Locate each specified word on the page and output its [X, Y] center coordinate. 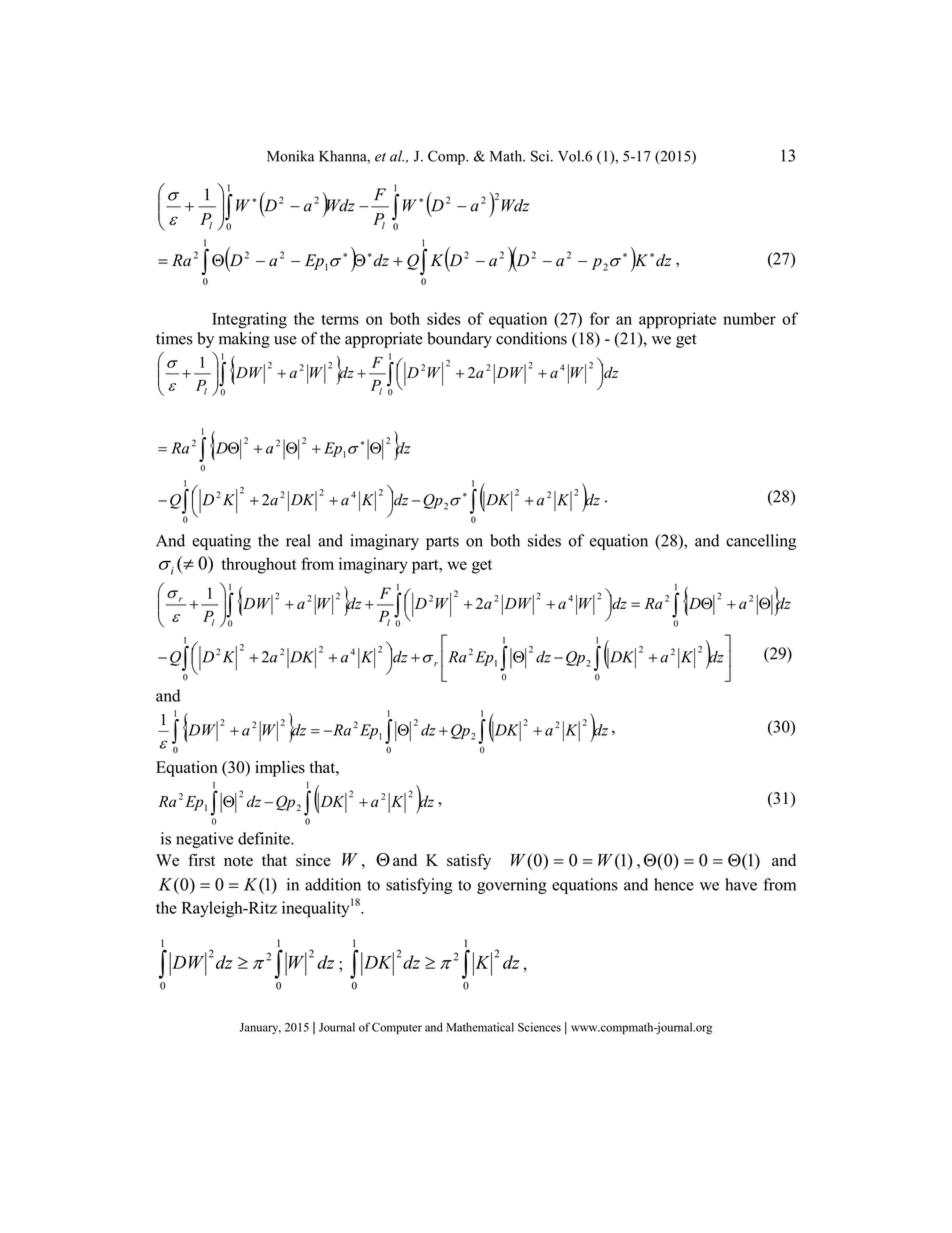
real [298, 540]
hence [674, 884]
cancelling [761, 542]
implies [280, 769]
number [749, 318]
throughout [259, 565]
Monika [290, 156]
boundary [459, 340]
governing [512, 886]
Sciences [539, 1027]
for [600, 318]
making [244, 340]
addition [333, 884]
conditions [531, 338]
